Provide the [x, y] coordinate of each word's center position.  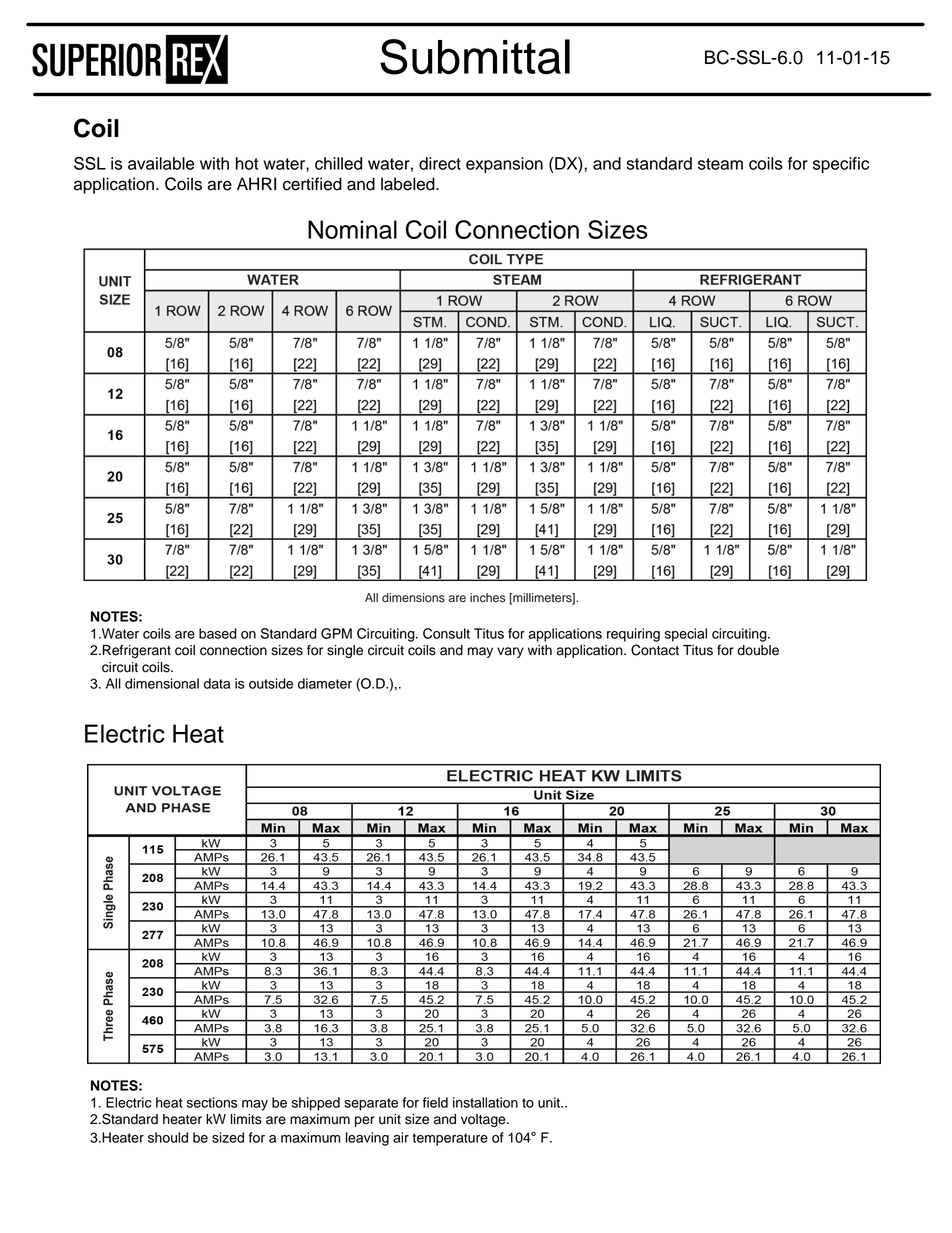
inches [488, 598]
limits [246, 1119]
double [758, 650]
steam [720, 164]
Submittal [475, 57]
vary [510, 652]
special [686, 635]
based [218, 633]
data [217, 683]
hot [247, 163]
